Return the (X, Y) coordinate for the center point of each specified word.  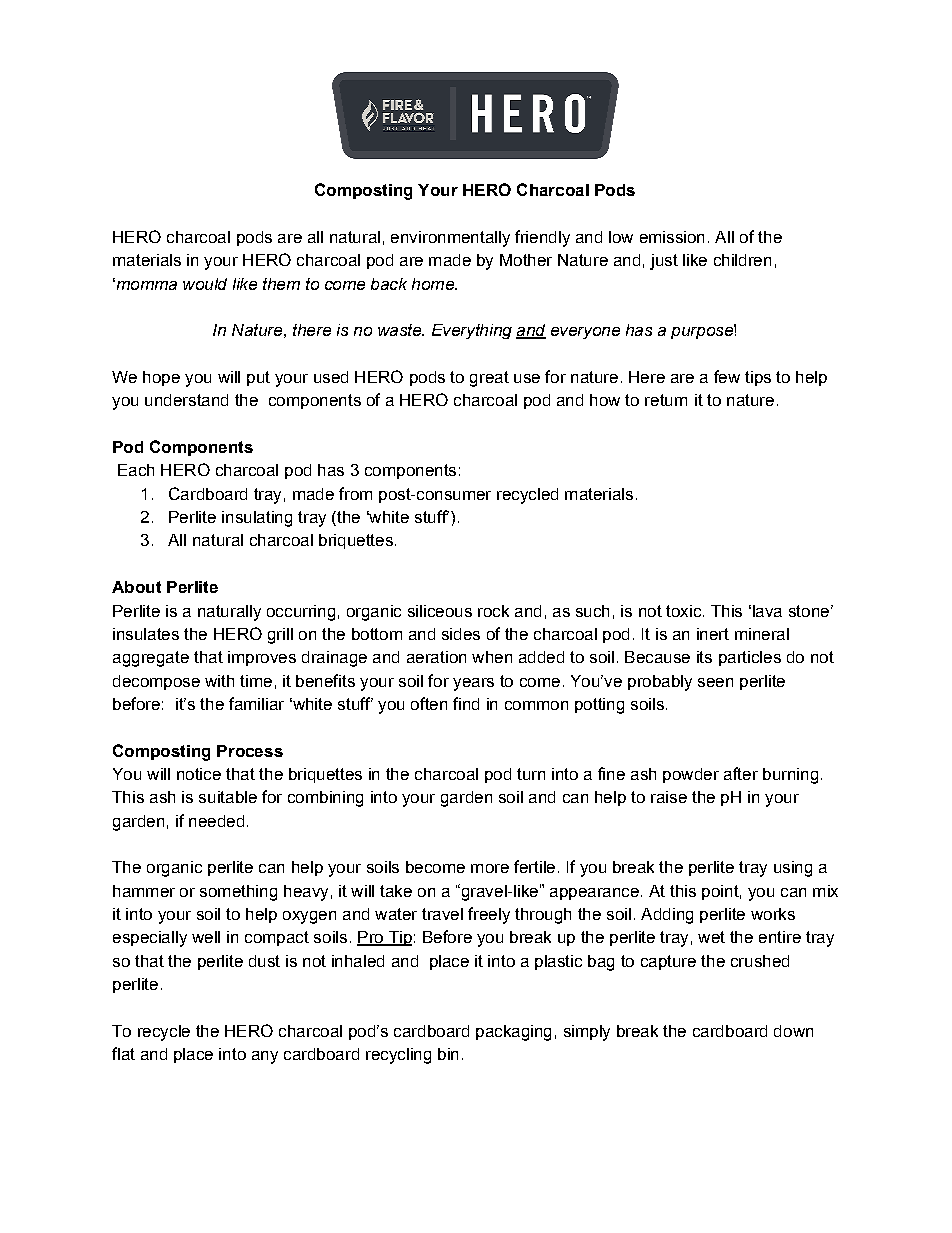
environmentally (450, 239)
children (742, 260)
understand (186, 400)
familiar (256, 703)
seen (715, 682)
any (265, 1057)
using (793, 869)
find (466, 703)
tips (758, 378)
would (205, 284)
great (489, 379)
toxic (685, 611)
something (238, 893)
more (490, 868)
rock (493, 611)
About (136, 587)
